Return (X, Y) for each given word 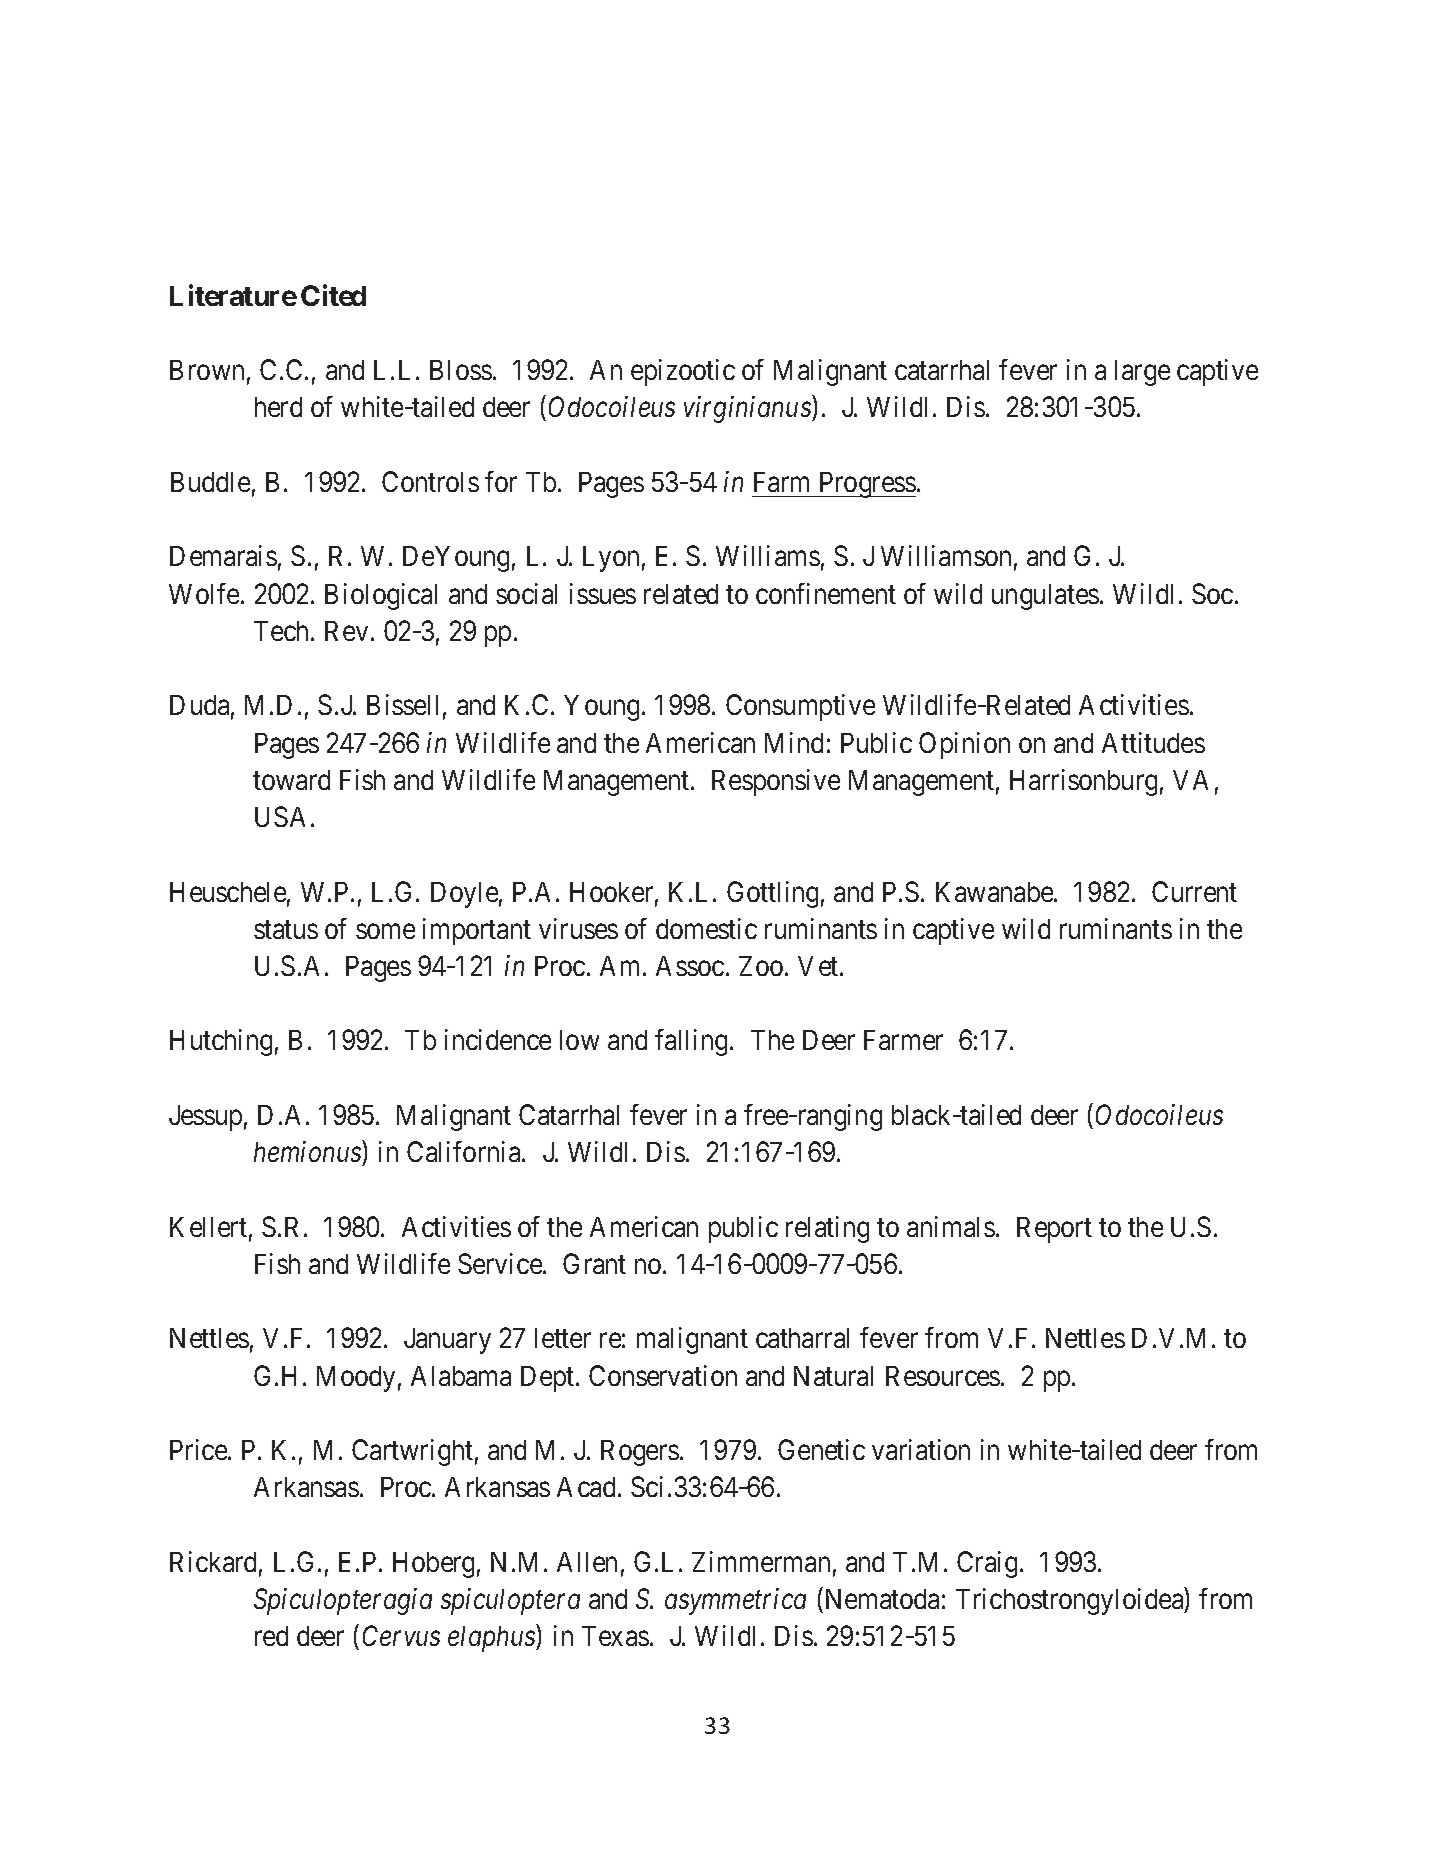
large (1142, 373)
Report (1054, 1230)
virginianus (748, 410)
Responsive (776, 782)
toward (291, 780)
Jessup (205, 1118)
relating (827, 1229)
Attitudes (1153, 742)
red (271, 1636)
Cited (333, 295)
